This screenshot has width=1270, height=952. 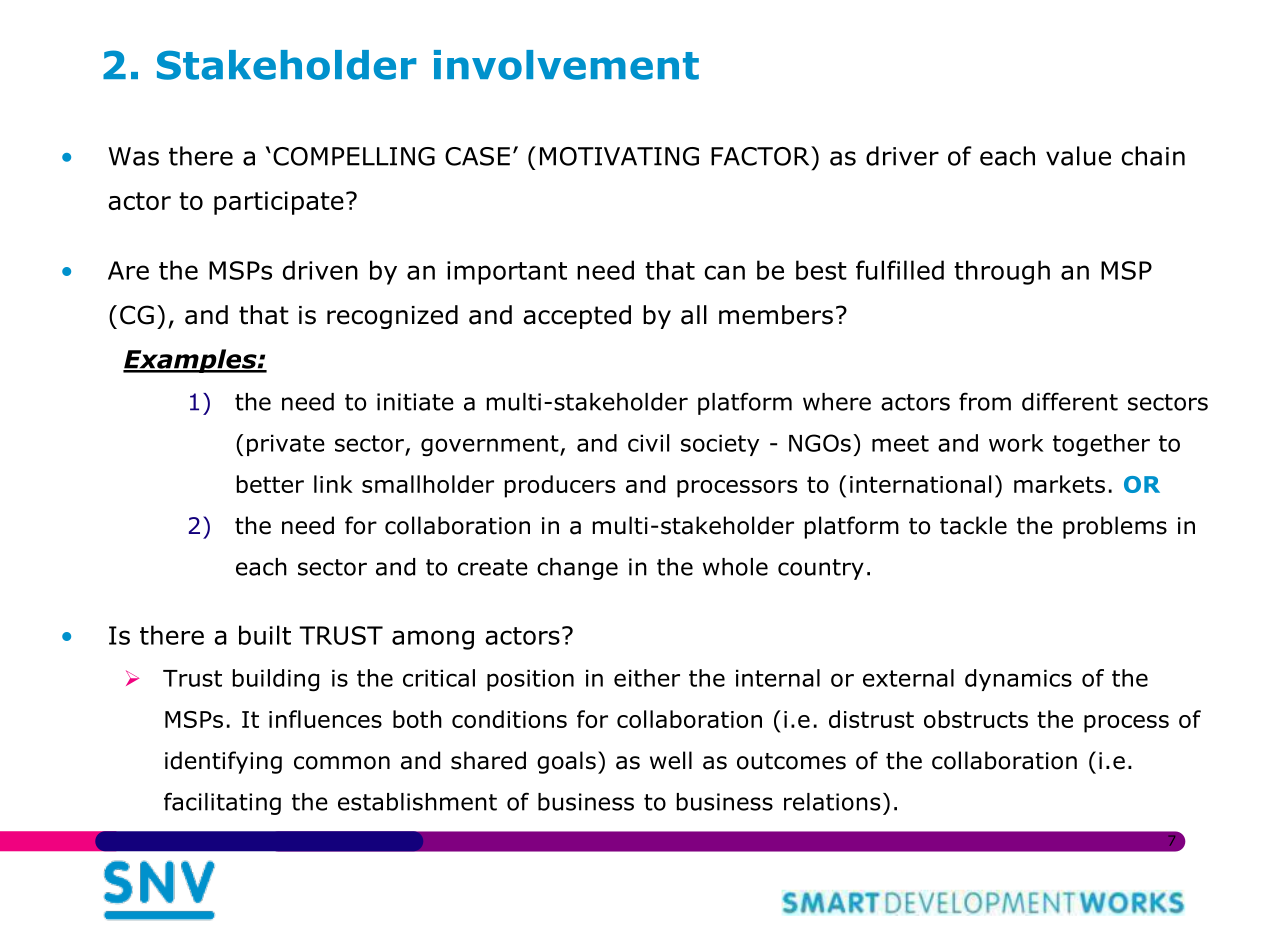 What do you see at coordinates (1002, 272) in the screenshot?
I see `through` at bounding box center [1002, 272].
